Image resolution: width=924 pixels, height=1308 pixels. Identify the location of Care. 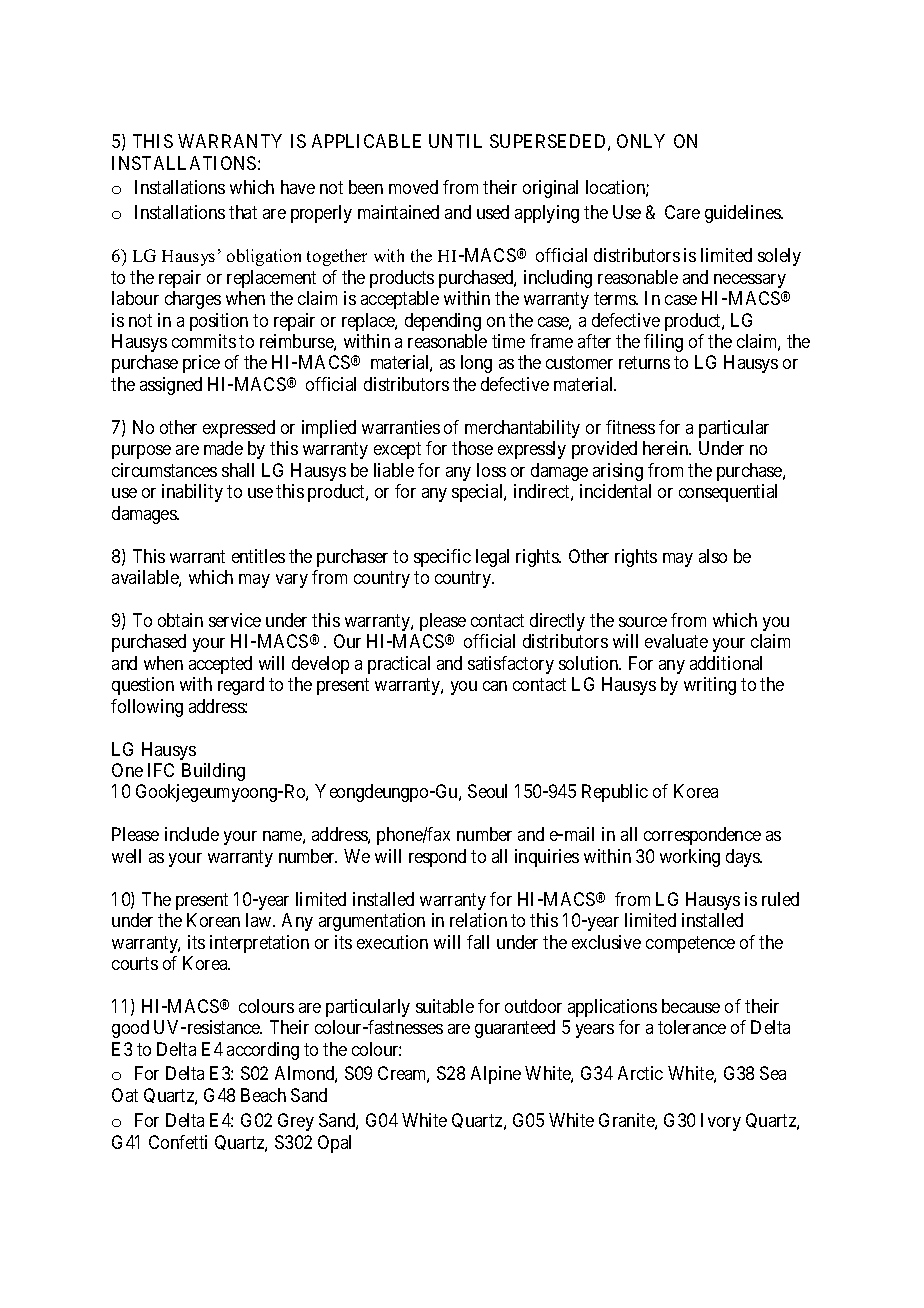
(682, 212).
